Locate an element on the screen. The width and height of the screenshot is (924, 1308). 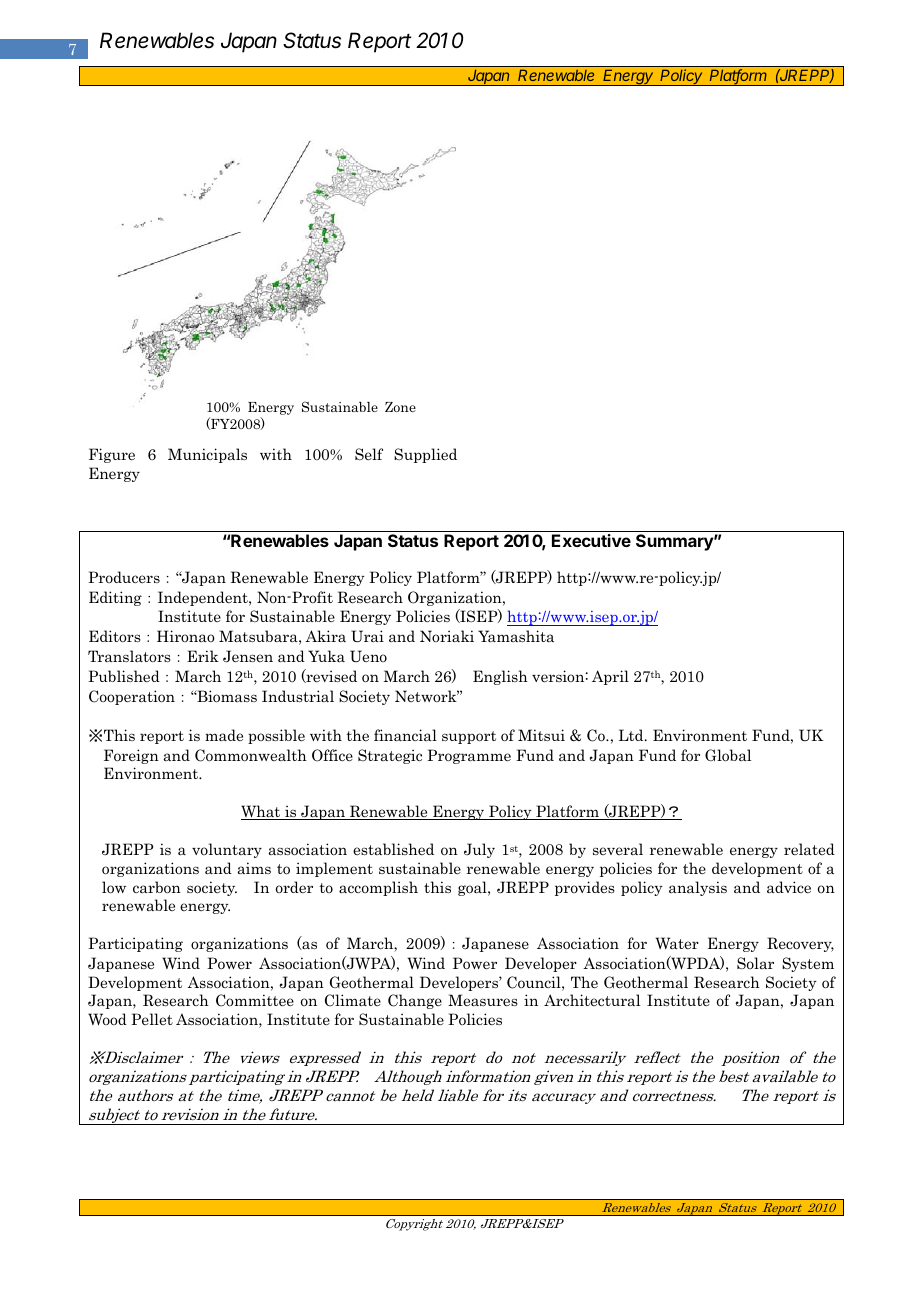
Solar is located at coordinates (755, 963).
